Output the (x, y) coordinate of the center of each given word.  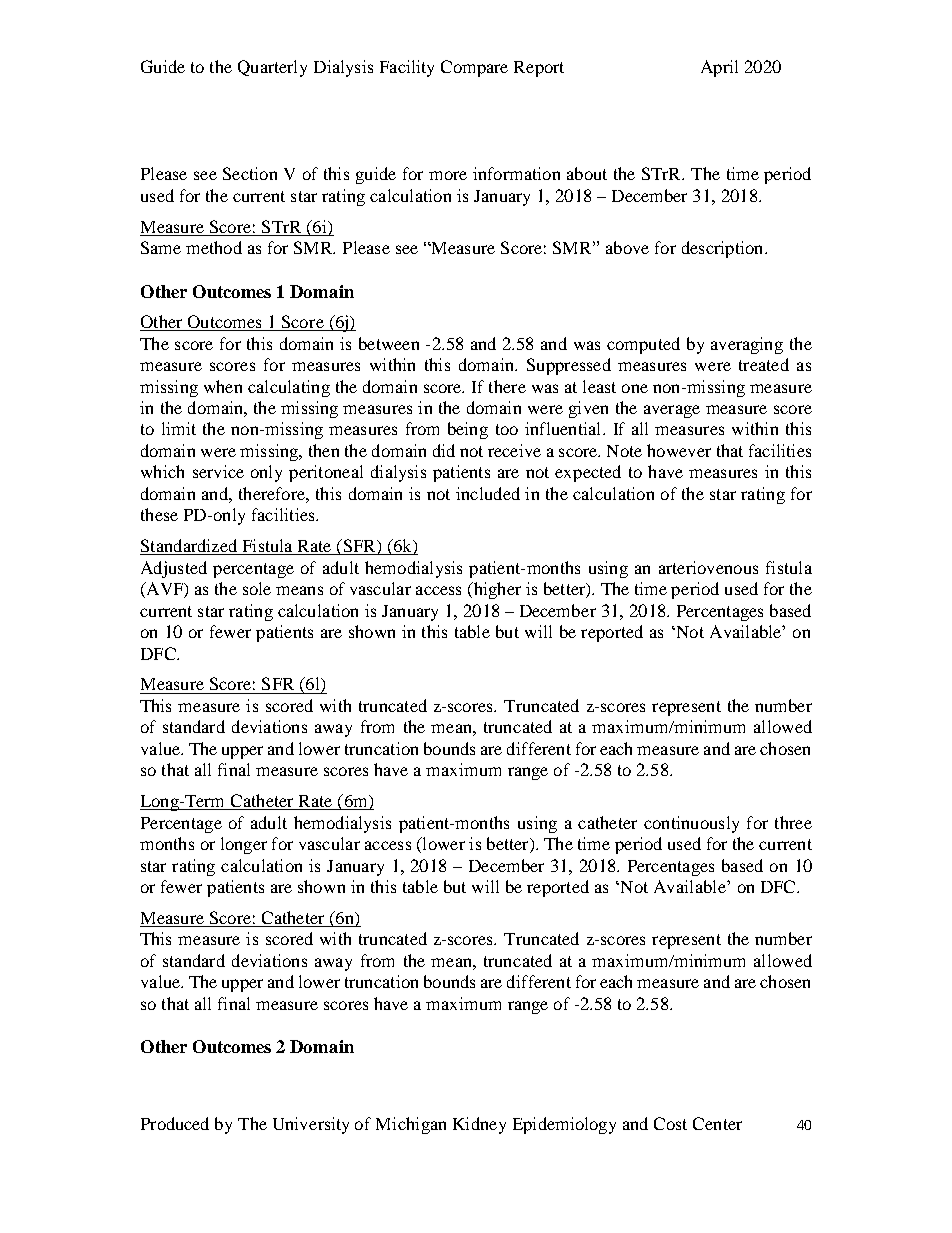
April (719, 68)
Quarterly (272, 68)
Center (717, 1123)
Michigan (411, 1125)
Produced (175, 1123)
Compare (474, 68)
